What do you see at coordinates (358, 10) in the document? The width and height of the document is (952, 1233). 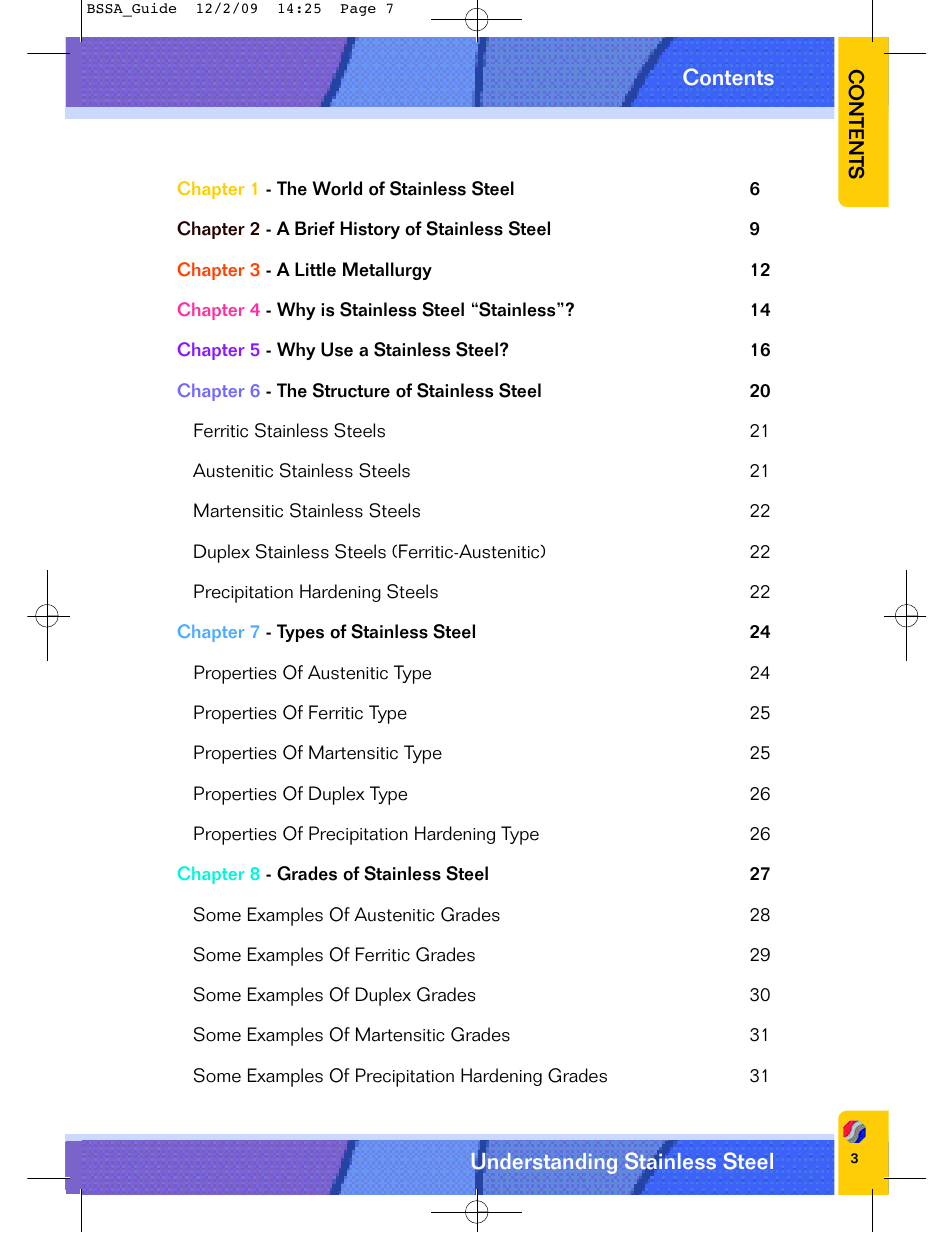 I see `Page` at bounding box center [358, 10].
